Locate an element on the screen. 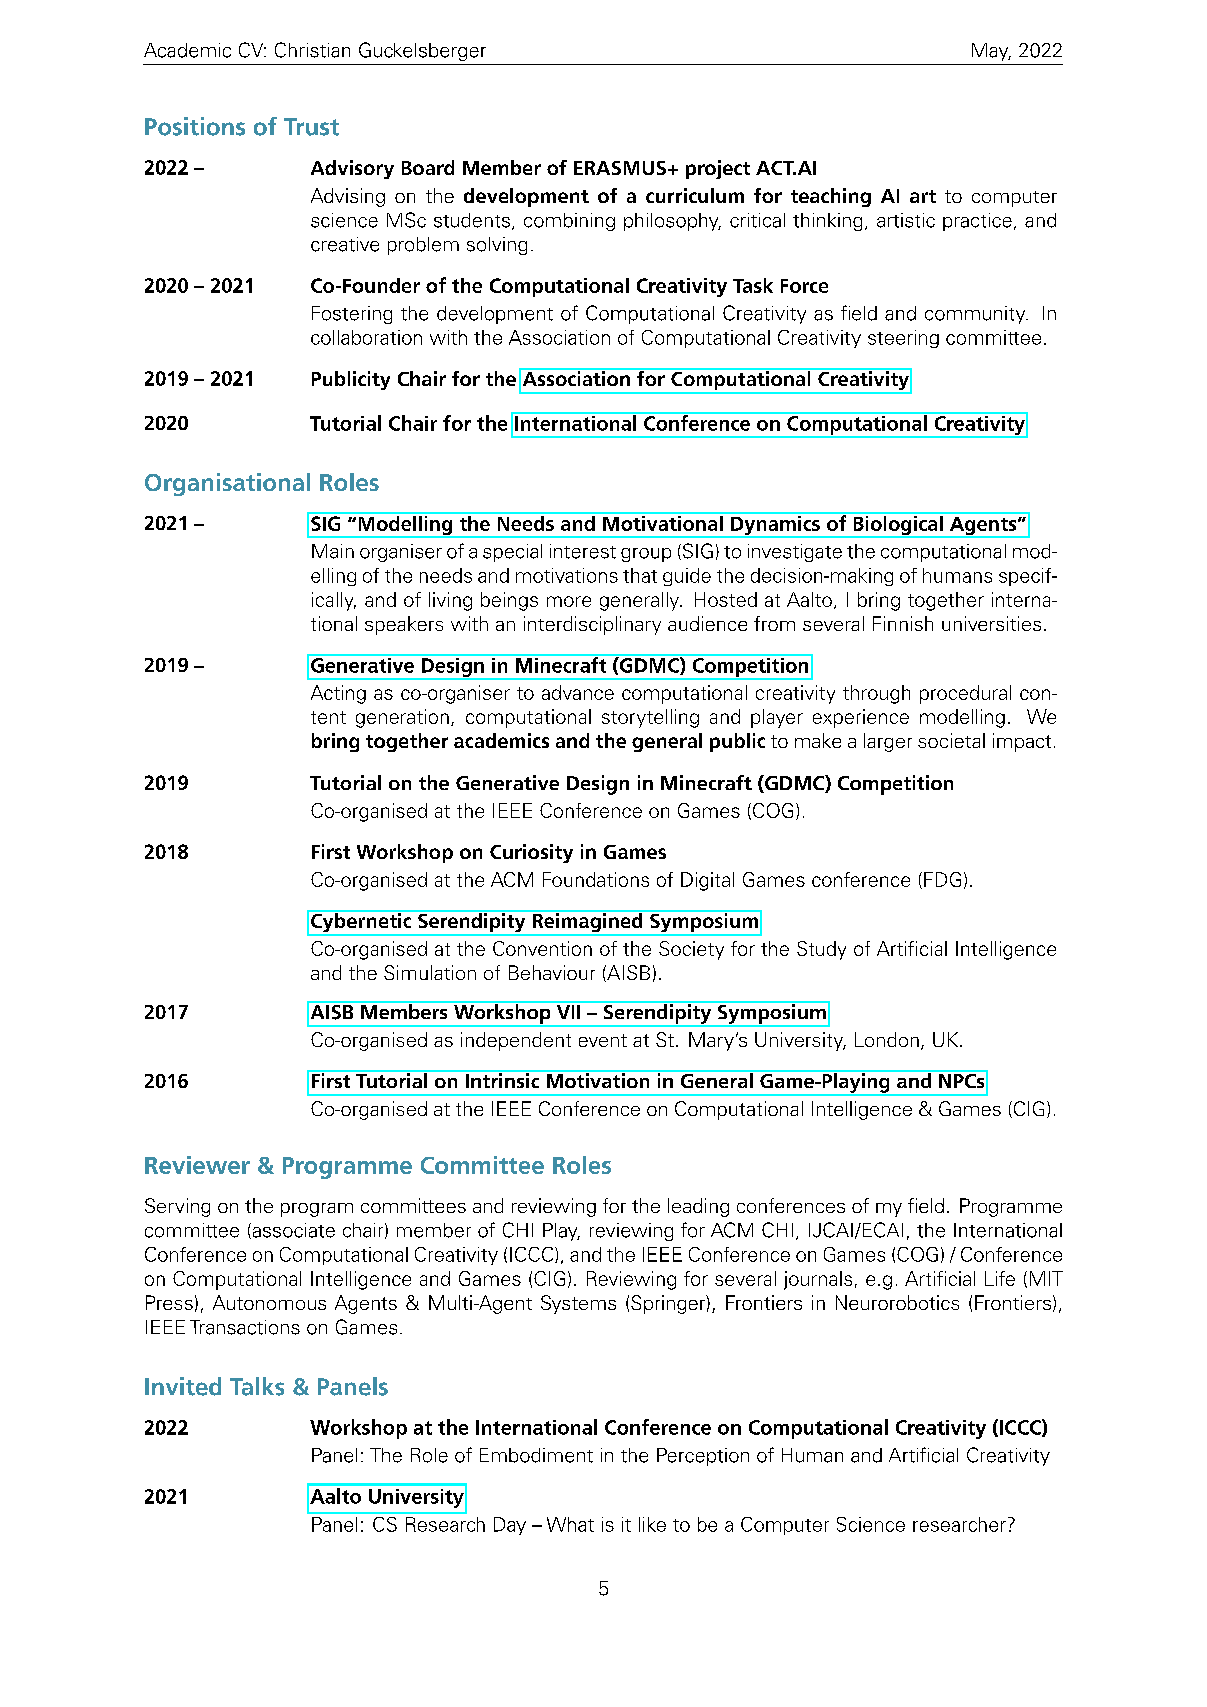 The height and width of the screenshot is (1707, 1207). Cybernetic is located at coordinates (361, 922).
